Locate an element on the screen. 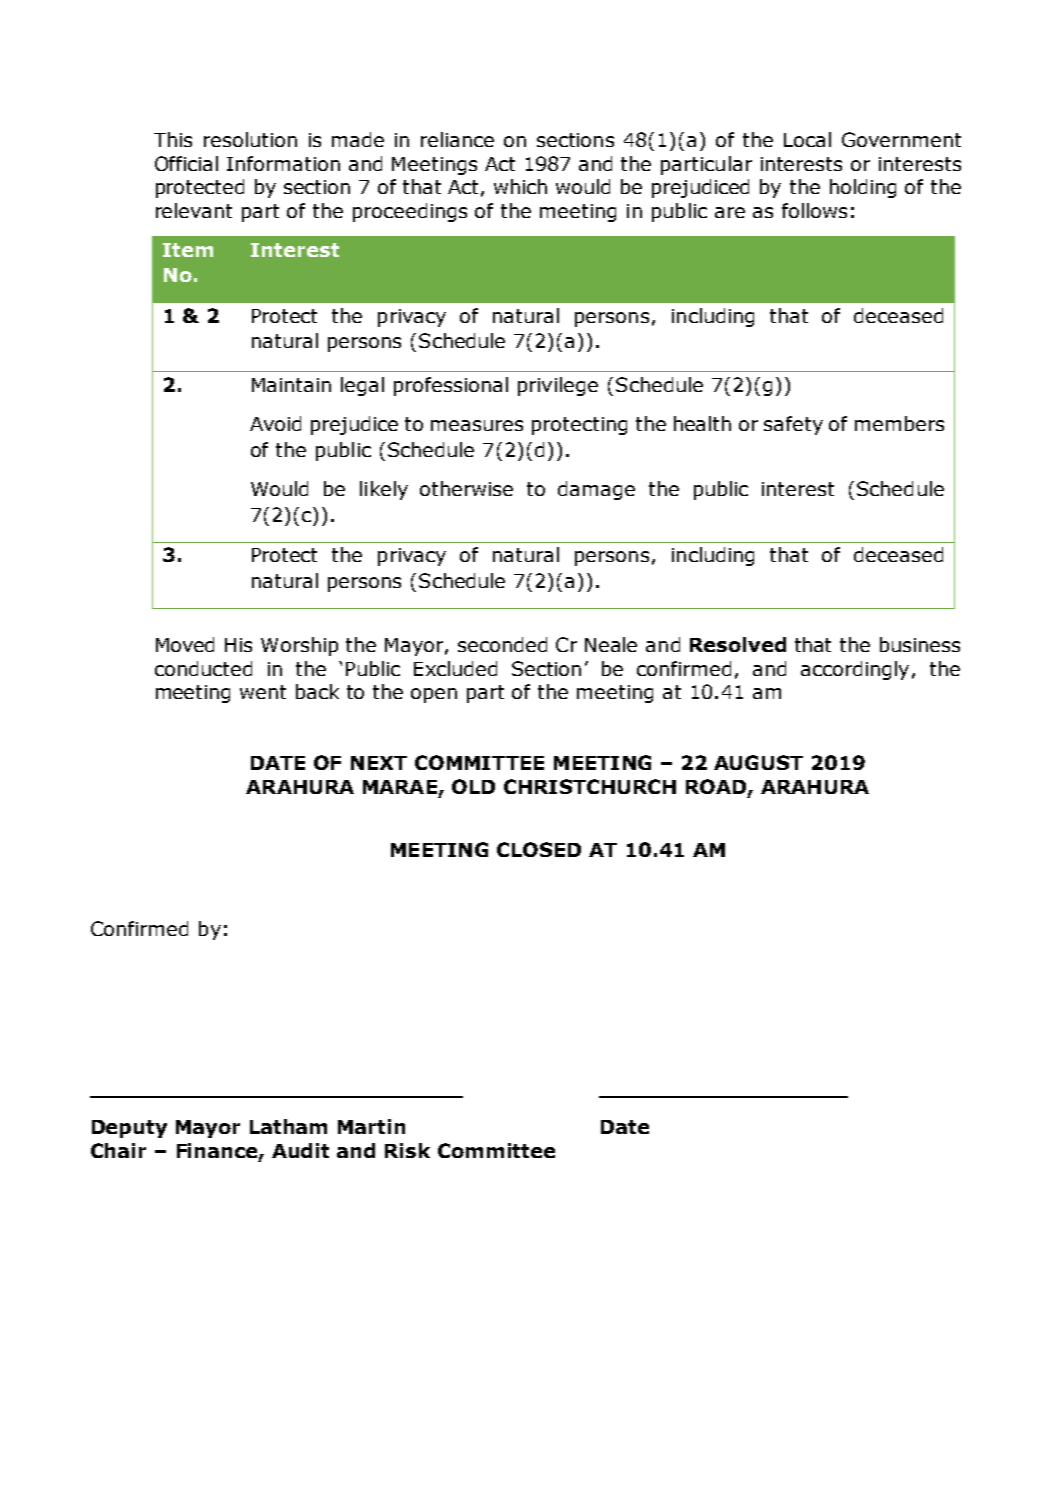 The width and height of the screenshot is (1052, 1487). NEXT is located at coordinates (379, 763).
